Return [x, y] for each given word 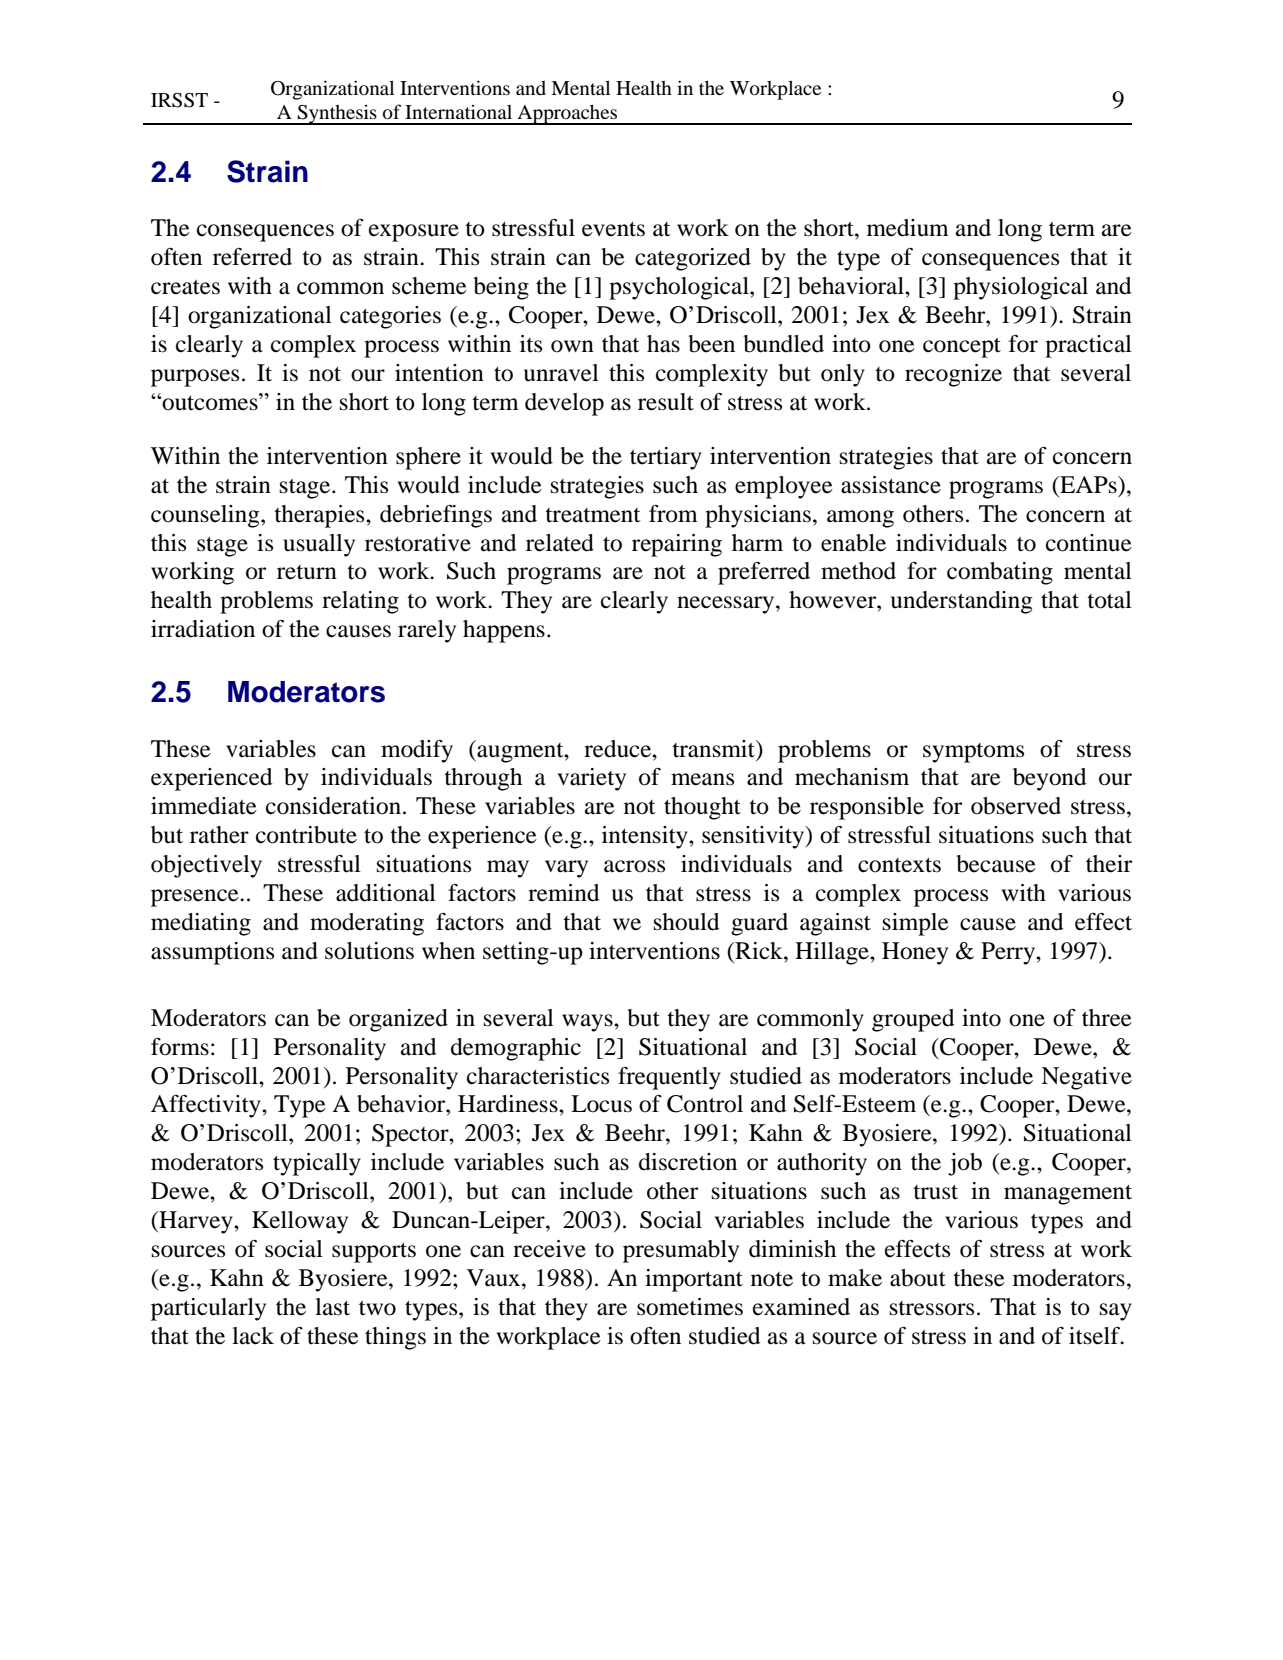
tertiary [666, 458]
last [332, 1307]
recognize [953, 375]
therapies [320, 516]
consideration [333, 806]
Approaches [568, 114]
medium [908, 228]
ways [588, 1023]
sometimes [690, 1307]
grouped [913, 1020]
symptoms [973, 753]
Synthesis [337, 114]
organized [398, 1020]
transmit [714, 749]
